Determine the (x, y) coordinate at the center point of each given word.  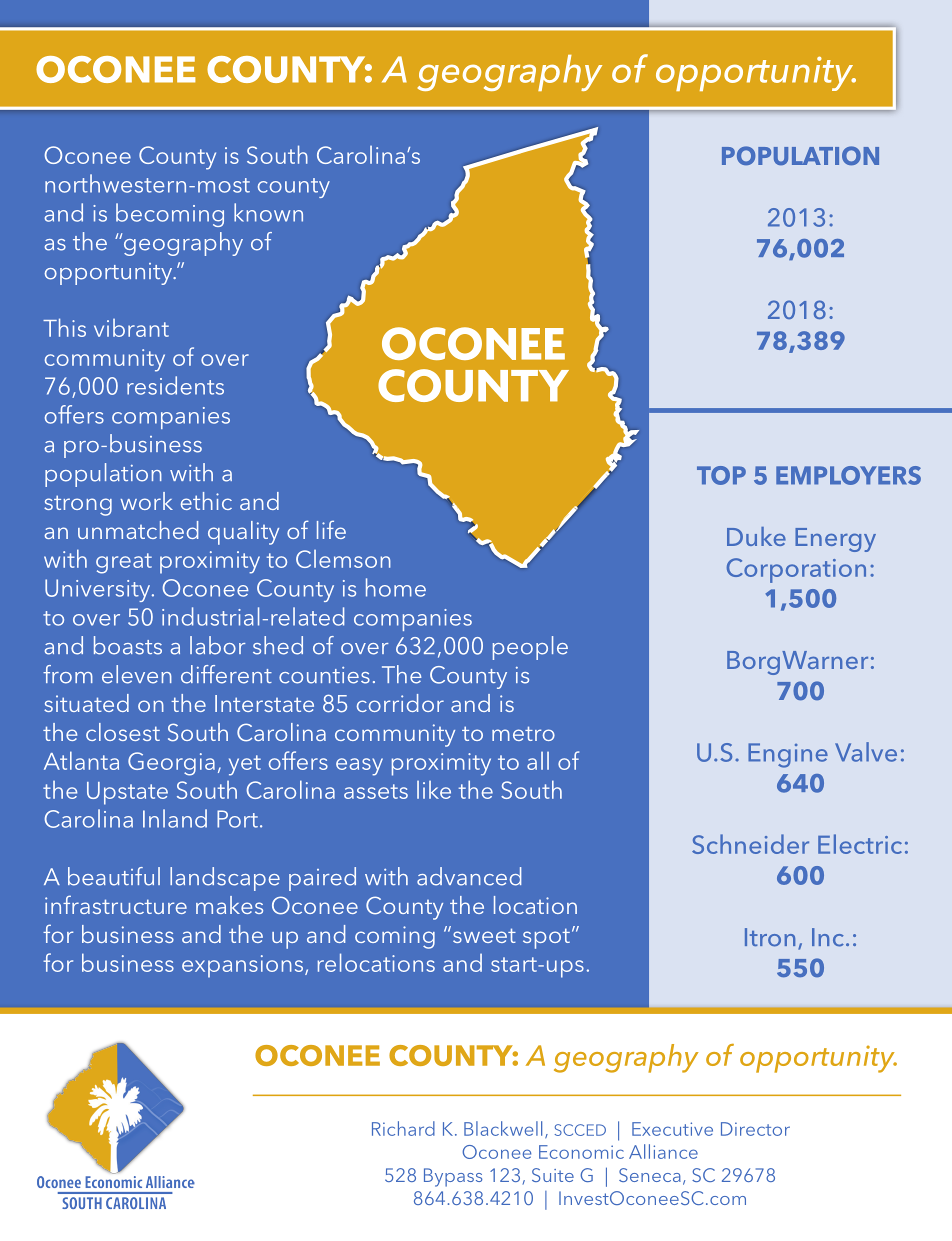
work (146, 501)
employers (848, 475)
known (268, 212)
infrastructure (116, 904)
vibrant (131, 328)
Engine (788, 755)
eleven (137, 674)
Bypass (453, 1177)
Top (721, 475)
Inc (828, 937)
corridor (400, 703)
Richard (403, 1128)
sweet (484, 935)
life (331, 529)
